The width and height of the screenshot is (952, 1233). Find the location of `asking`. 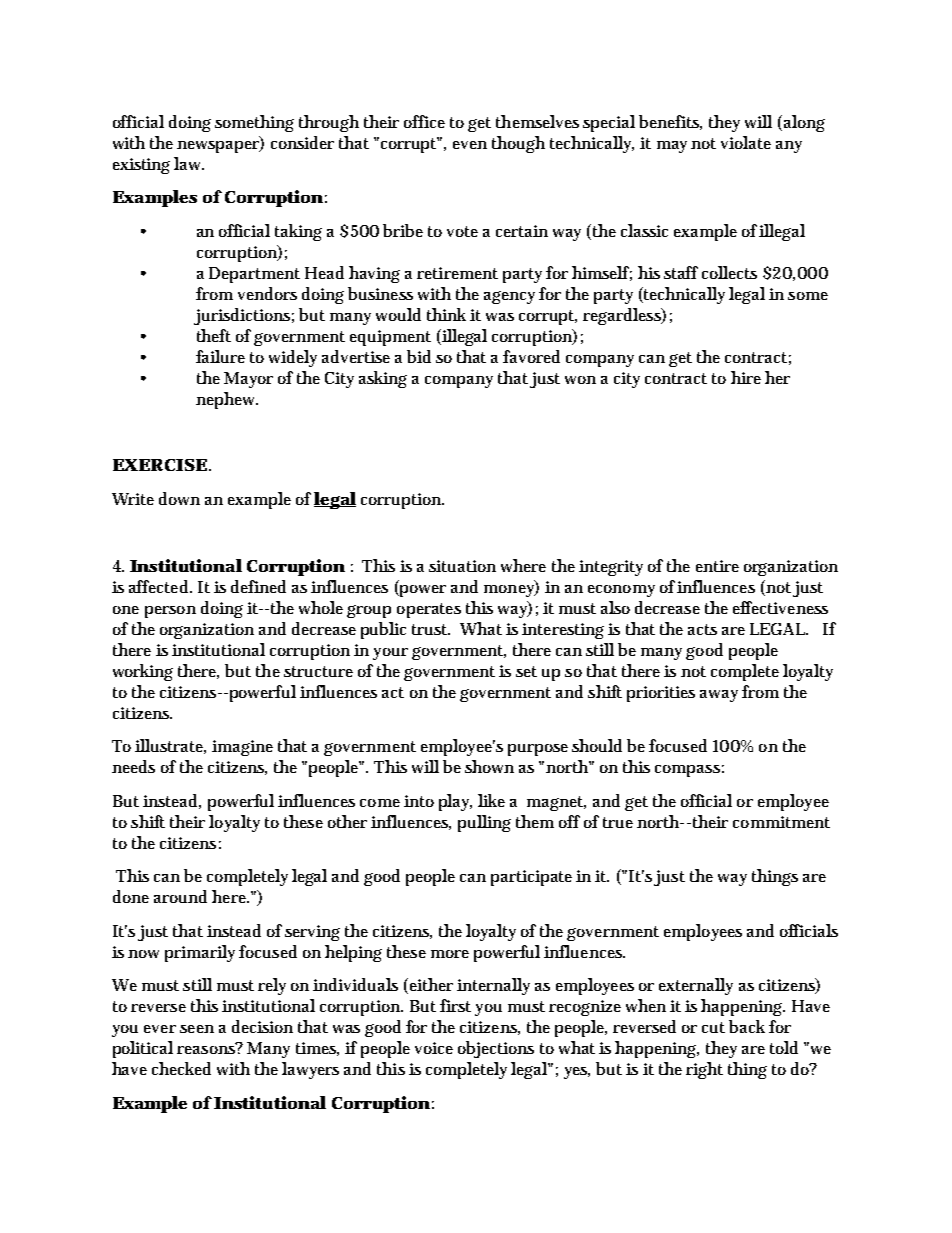

asking is located at coordinates (383, 379).
